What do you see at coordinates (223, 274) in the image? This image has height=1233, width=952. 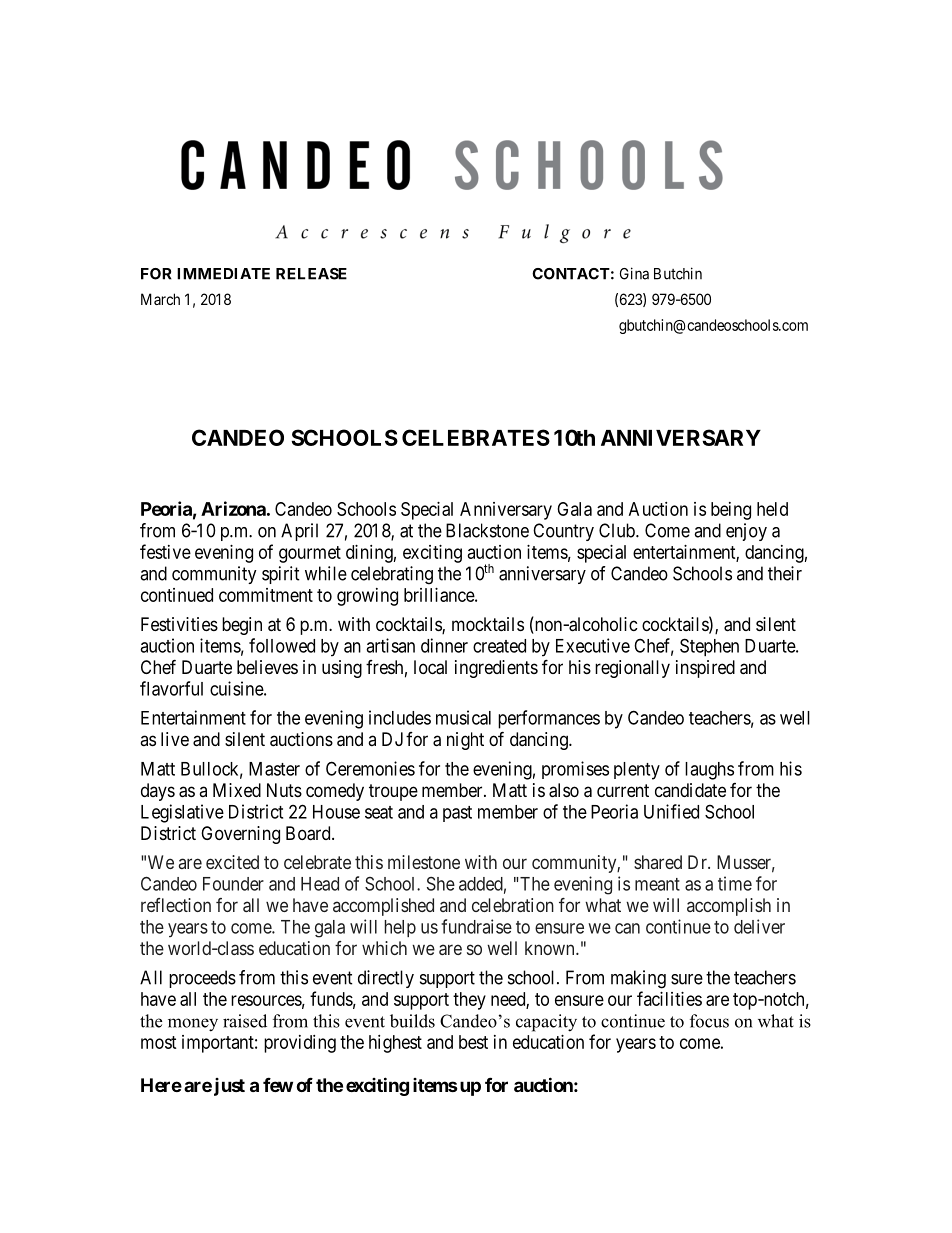 I see `IMMEDIATE` at bounding box center [223, 274].
